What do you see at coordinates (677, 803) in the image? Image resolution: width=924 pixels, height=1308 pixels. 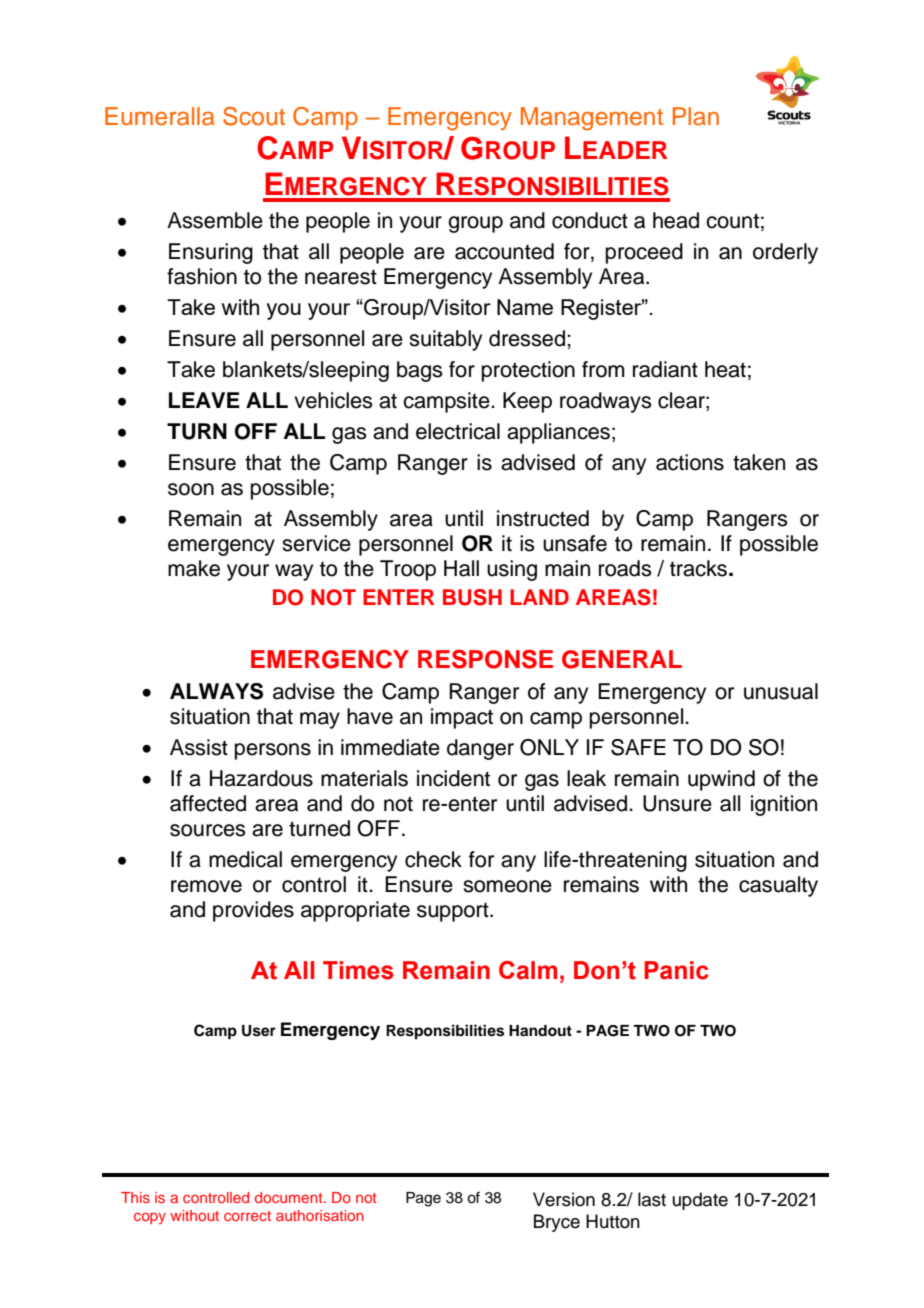 I see `Unsure` at bounding box center [677, 803].
